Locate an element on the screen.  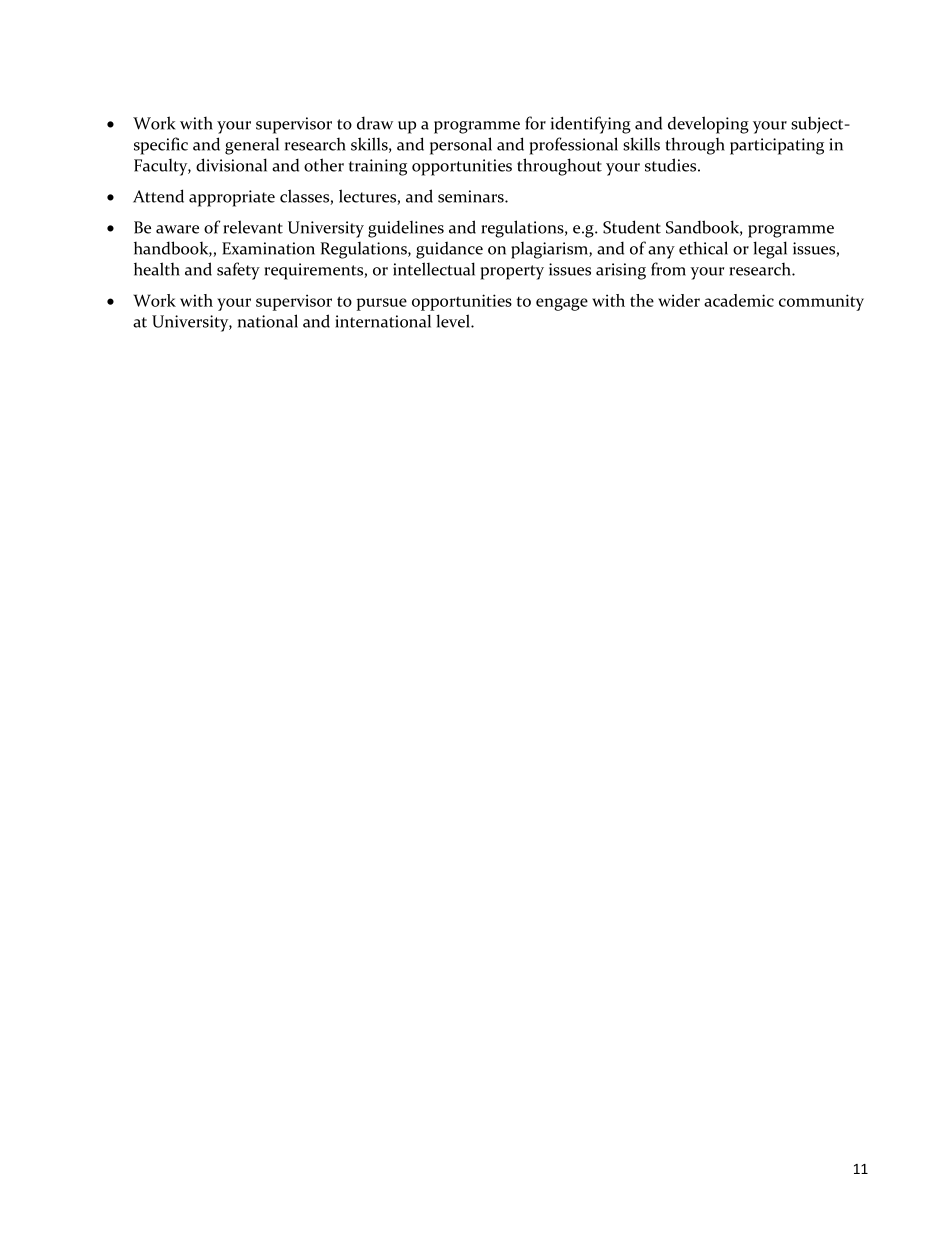
property is located at coordinates (512, 272).
